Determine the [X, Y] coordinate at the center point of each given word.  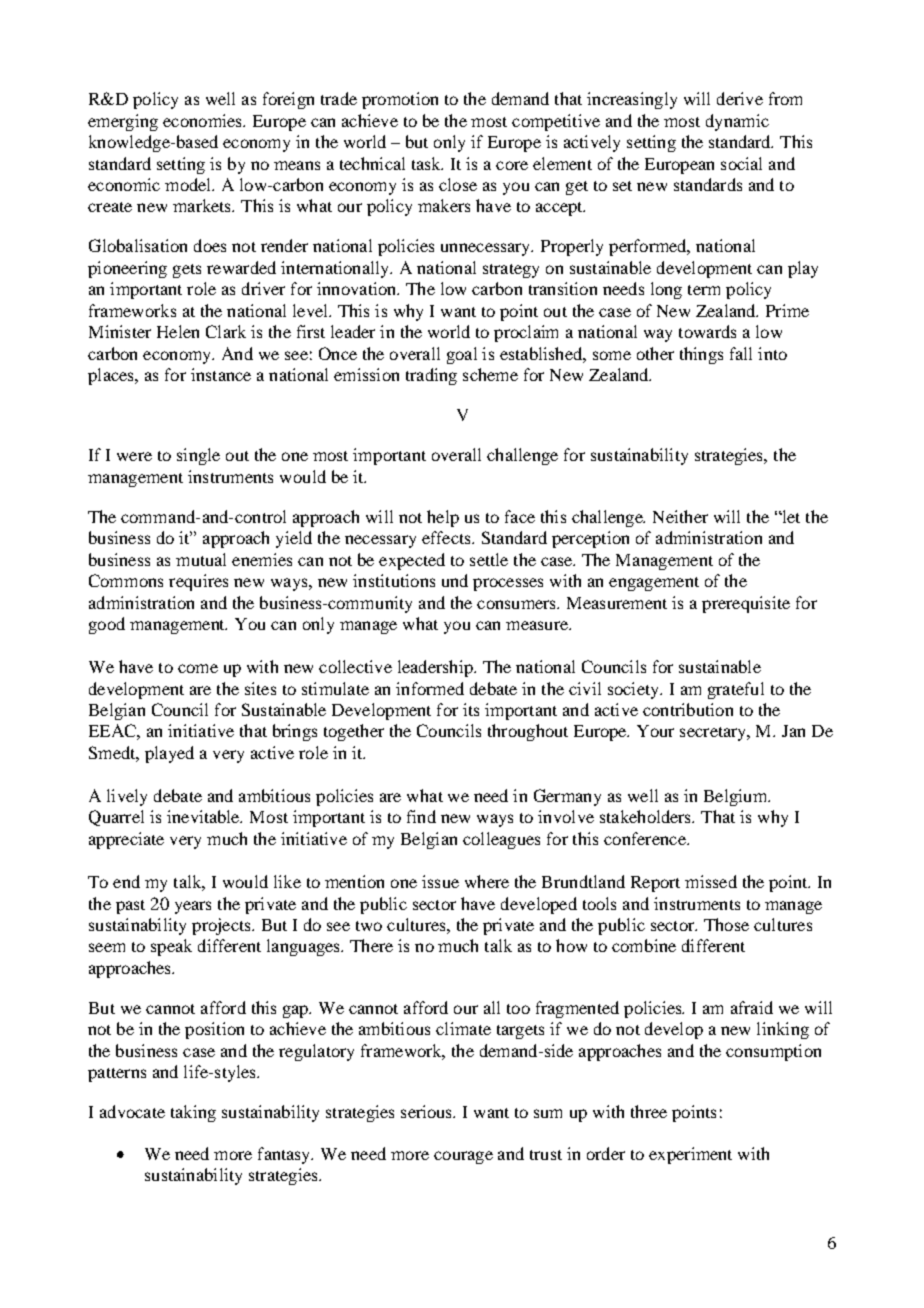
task [427, 163]
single [198, 456]
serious [428, 1111]
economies [203, 120]
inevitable [204, 816]
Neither [680, 516]
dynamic [737, 122]
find [421, 816]
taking [193, 1113]
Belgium [737, 797]
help [443, 518]
